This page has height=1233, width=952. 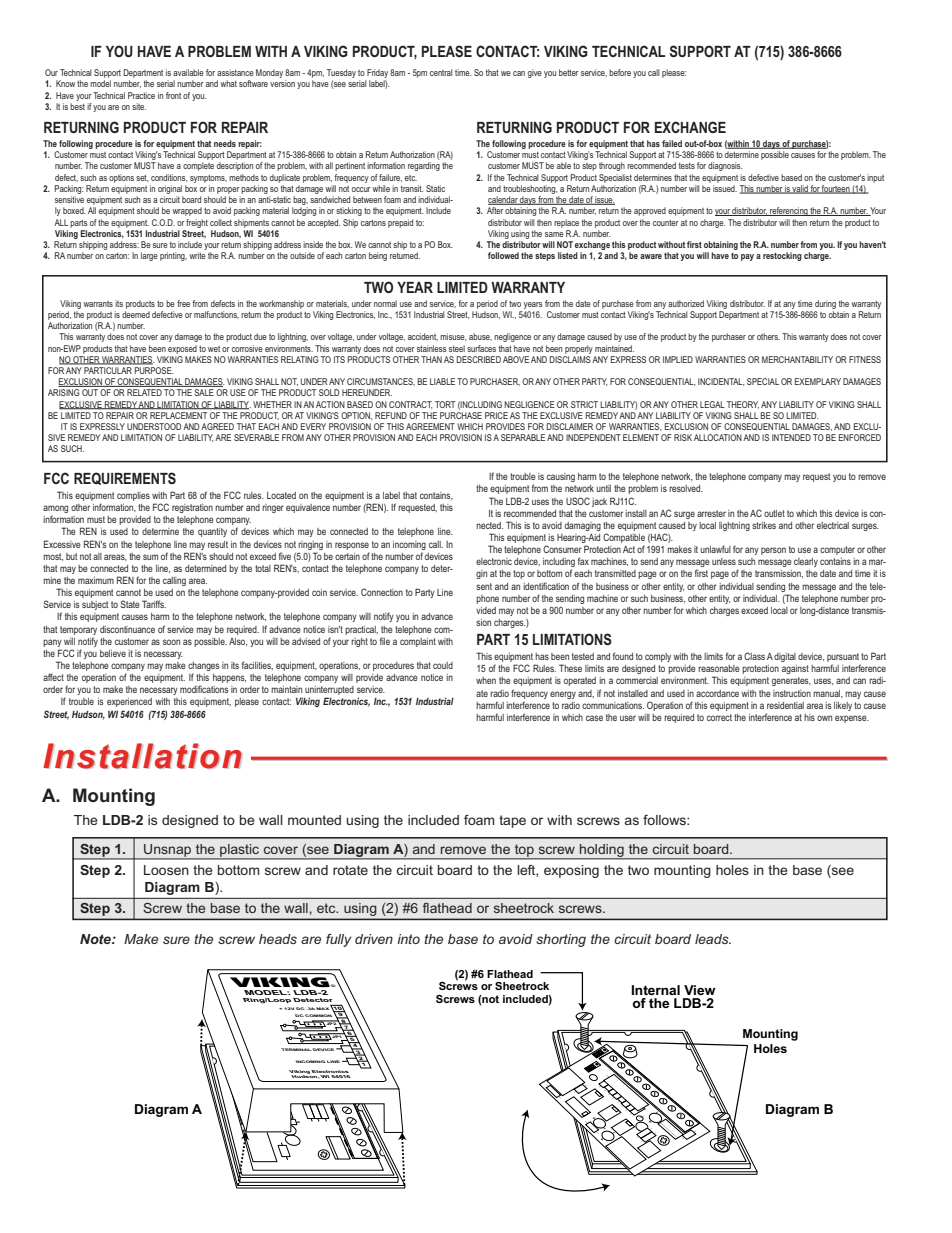 I want to click on central, so click(x=441, y=72).
